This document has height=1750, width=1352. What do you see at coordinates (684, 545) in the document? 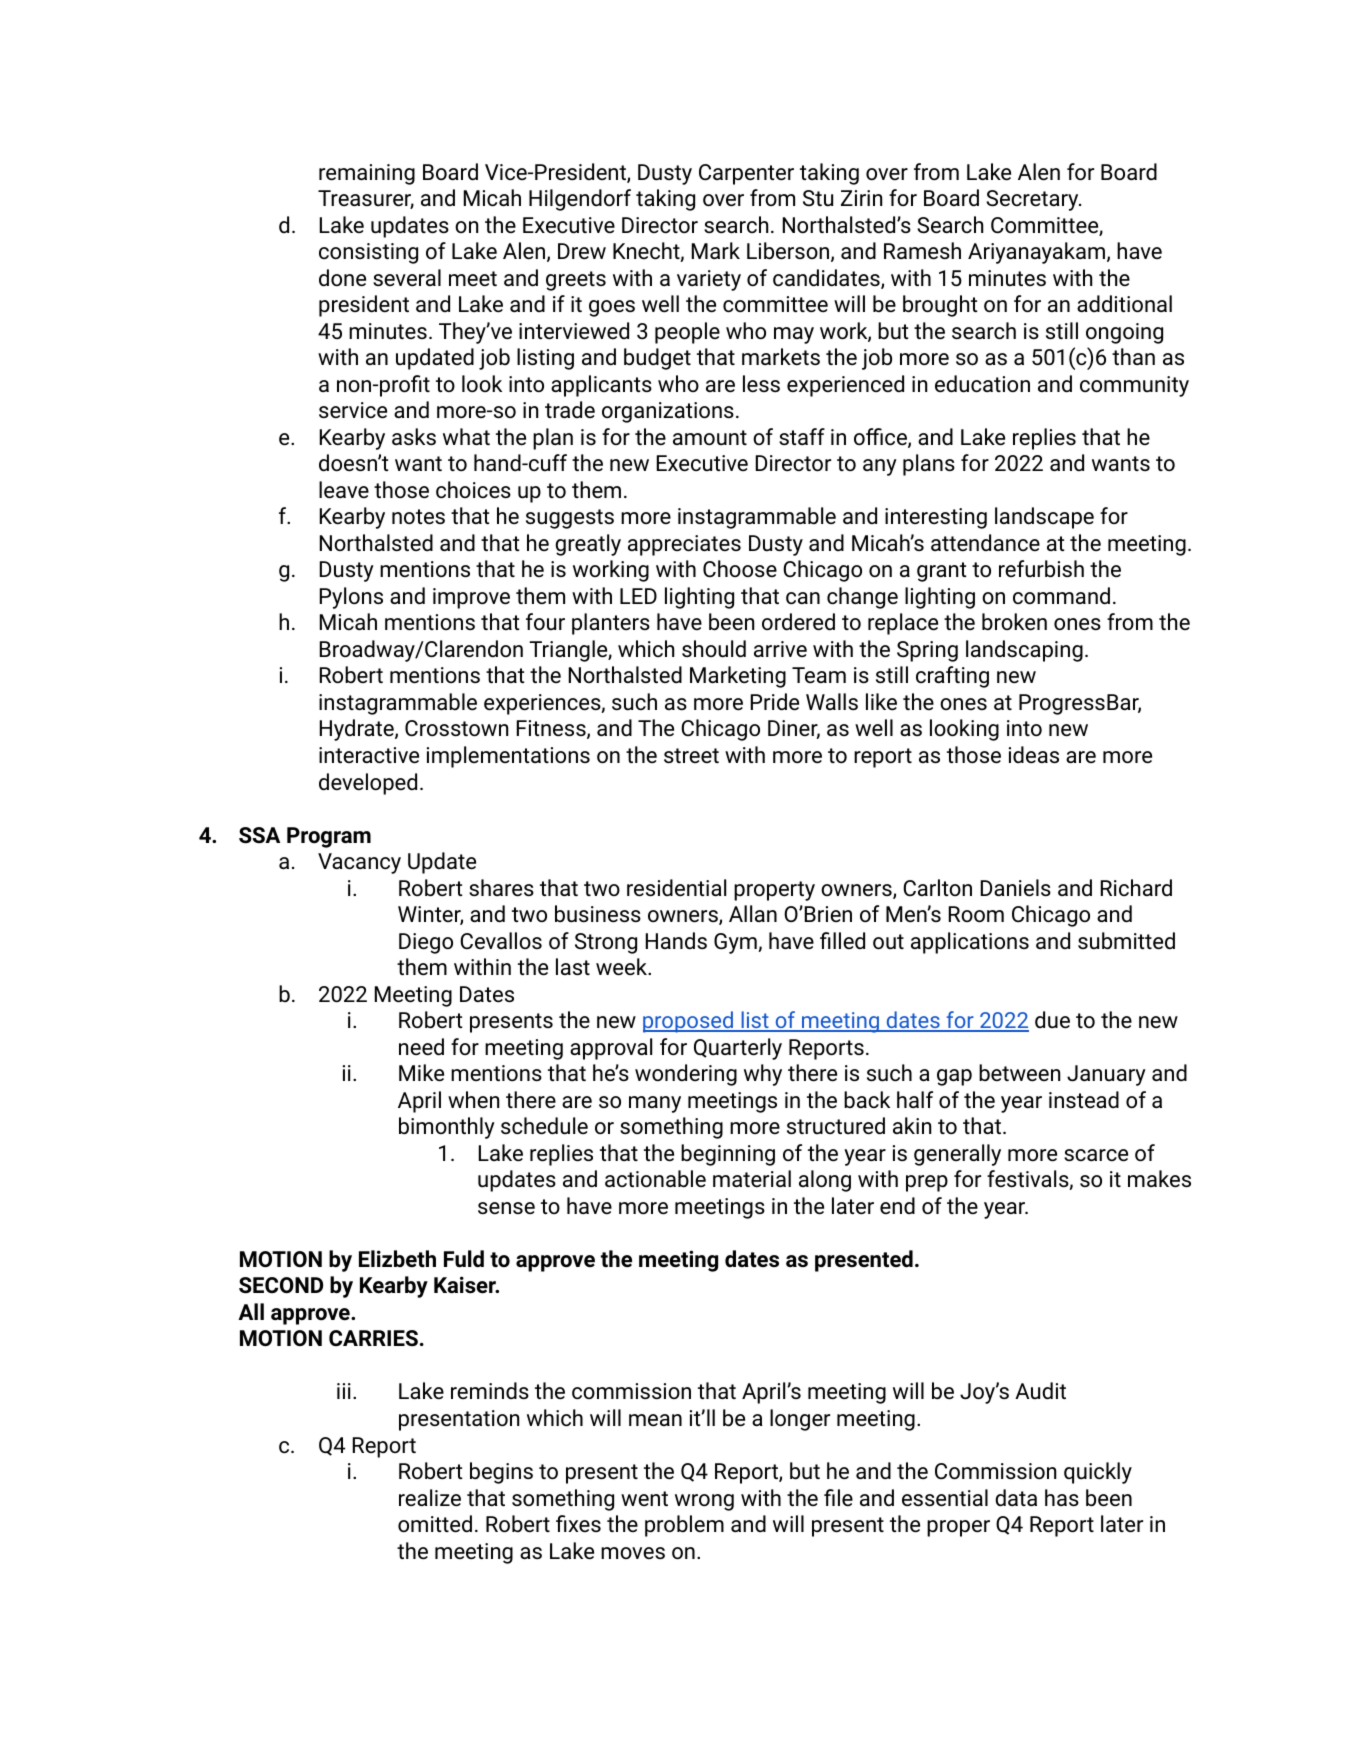
I see `appreciates` at bounding box center [684, 545].
